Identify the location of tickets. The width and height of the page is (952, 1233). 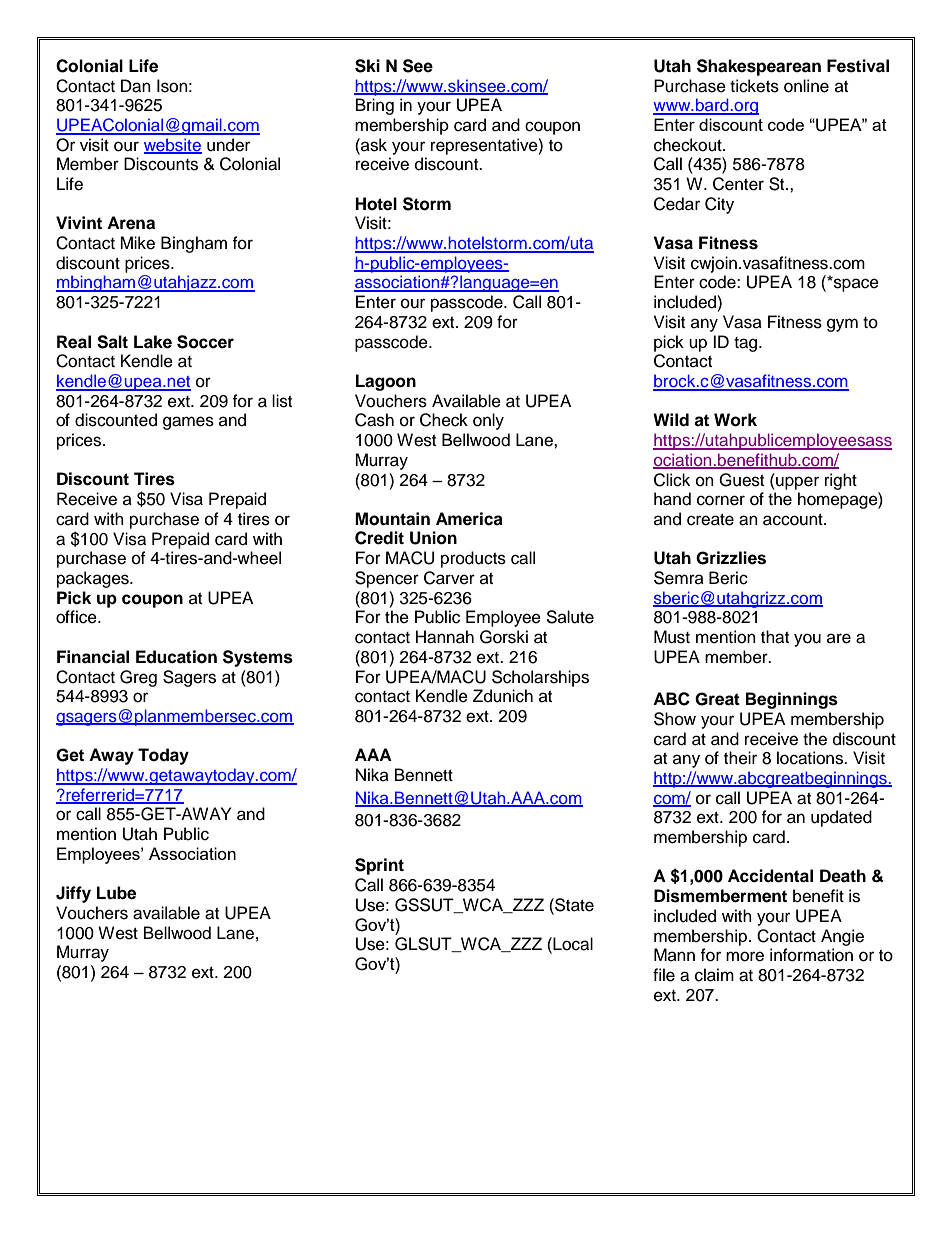
(754, 86).
